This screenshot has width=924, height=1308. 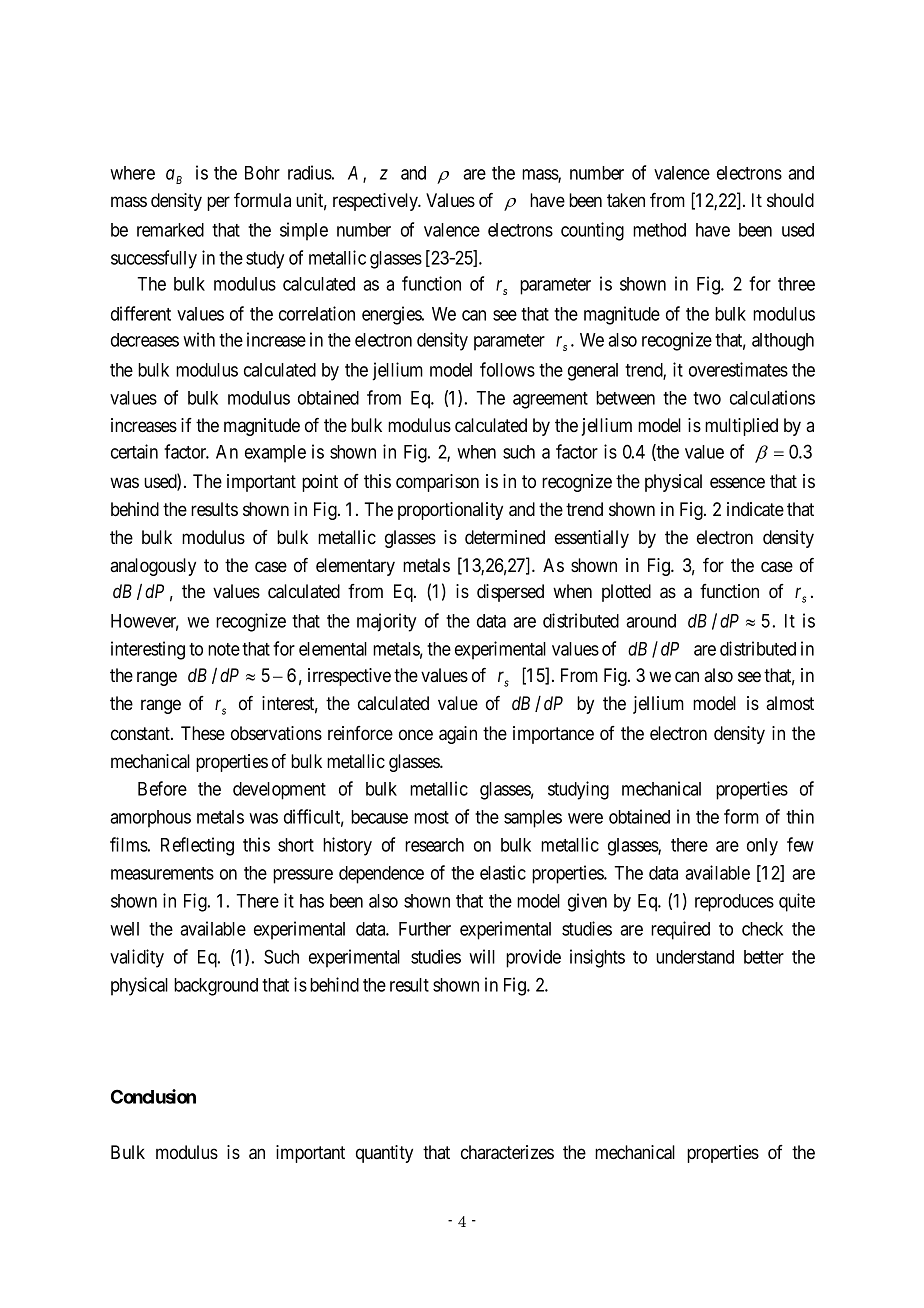 I want to click on analogously, so click(x=153, y=567).
